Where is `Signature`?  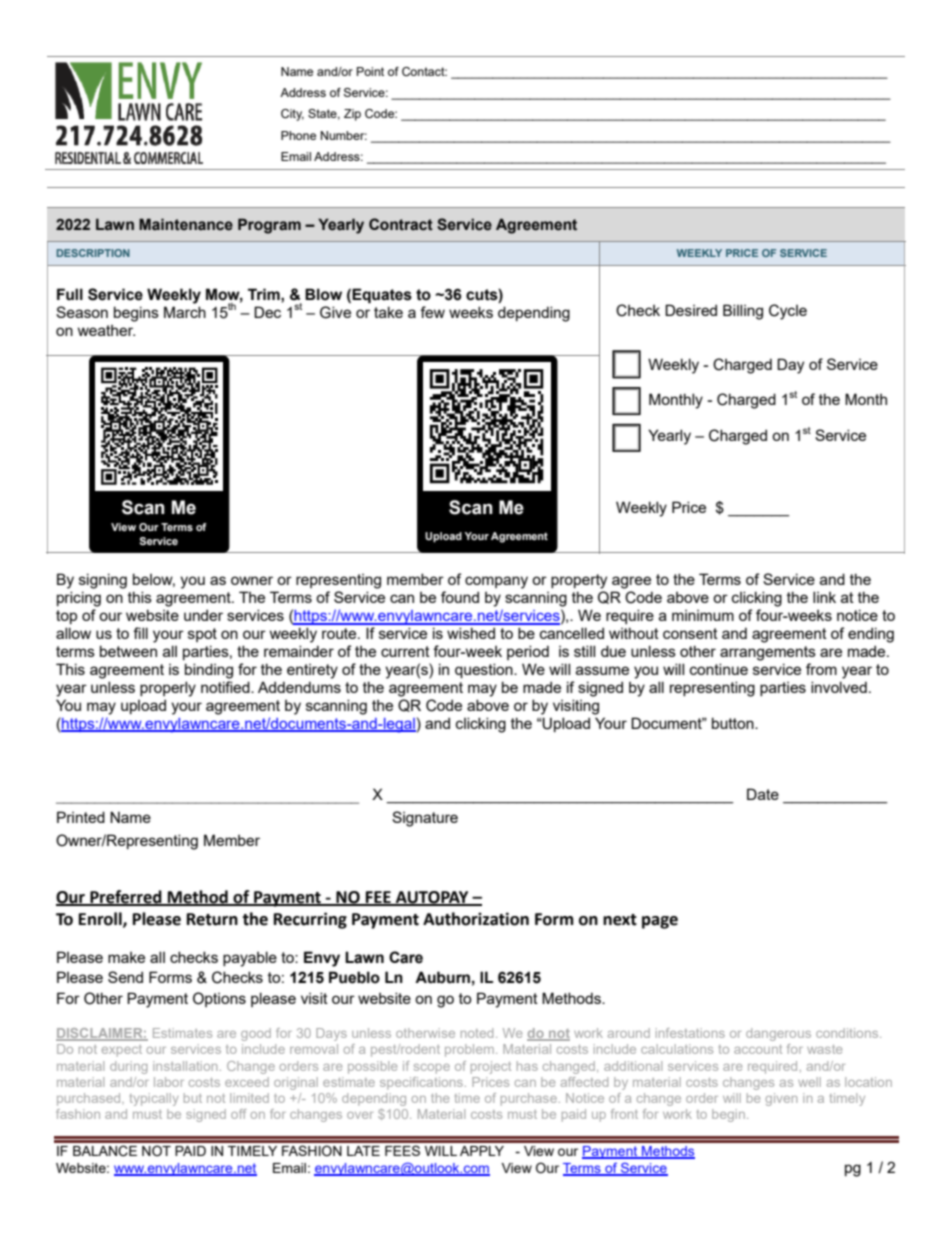
Signature is located at coordinates (425, 819).
